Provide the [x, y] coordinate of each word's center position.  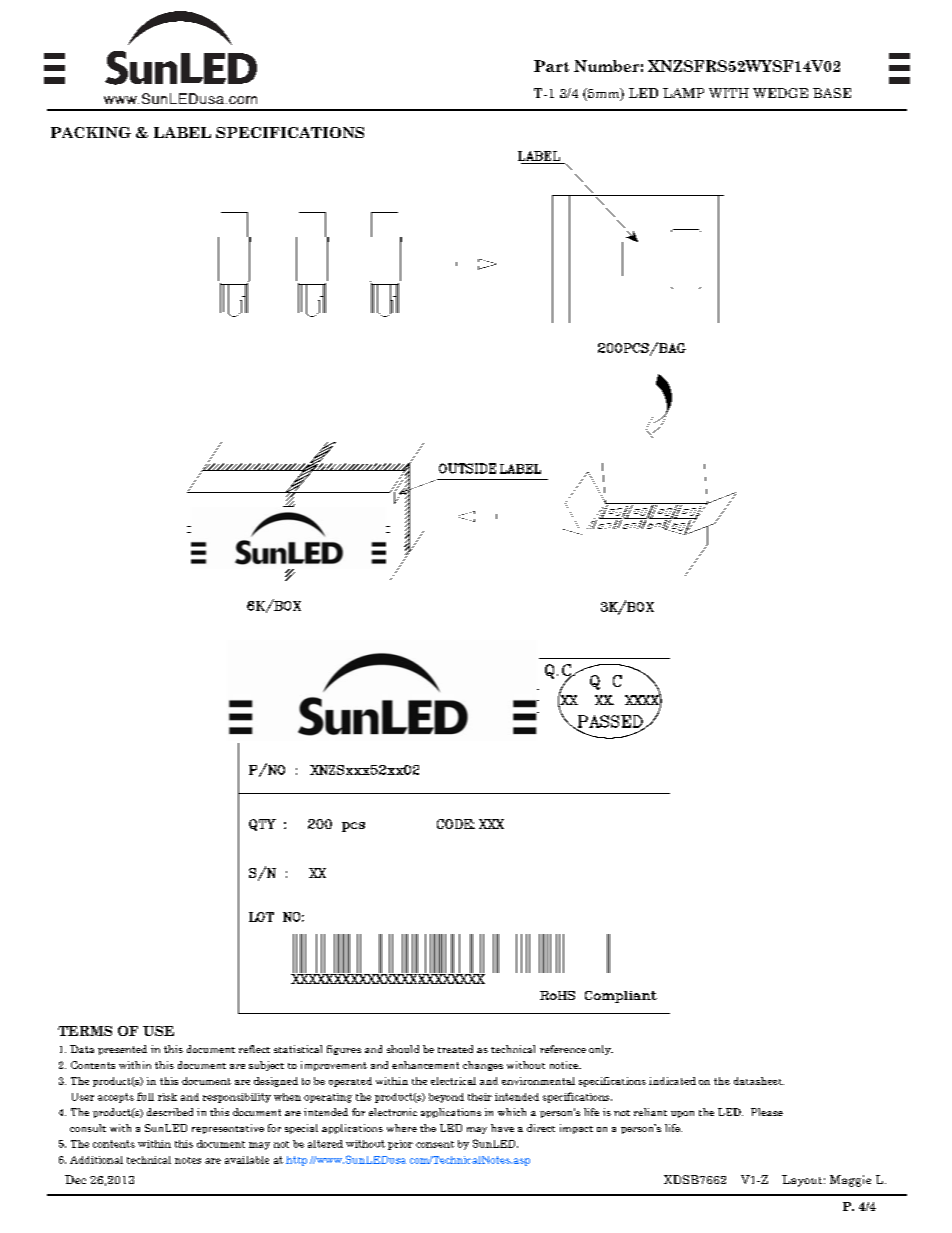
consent [435, 1144]
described [170, 1112]
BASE [832, 93]
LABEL [182, 132]
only [601, 1050]
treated [455, 1049]
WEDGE [780, 93]
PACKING [91, 132]
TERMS [85, 1031]
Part [551, 66]
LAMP [683, 93]
